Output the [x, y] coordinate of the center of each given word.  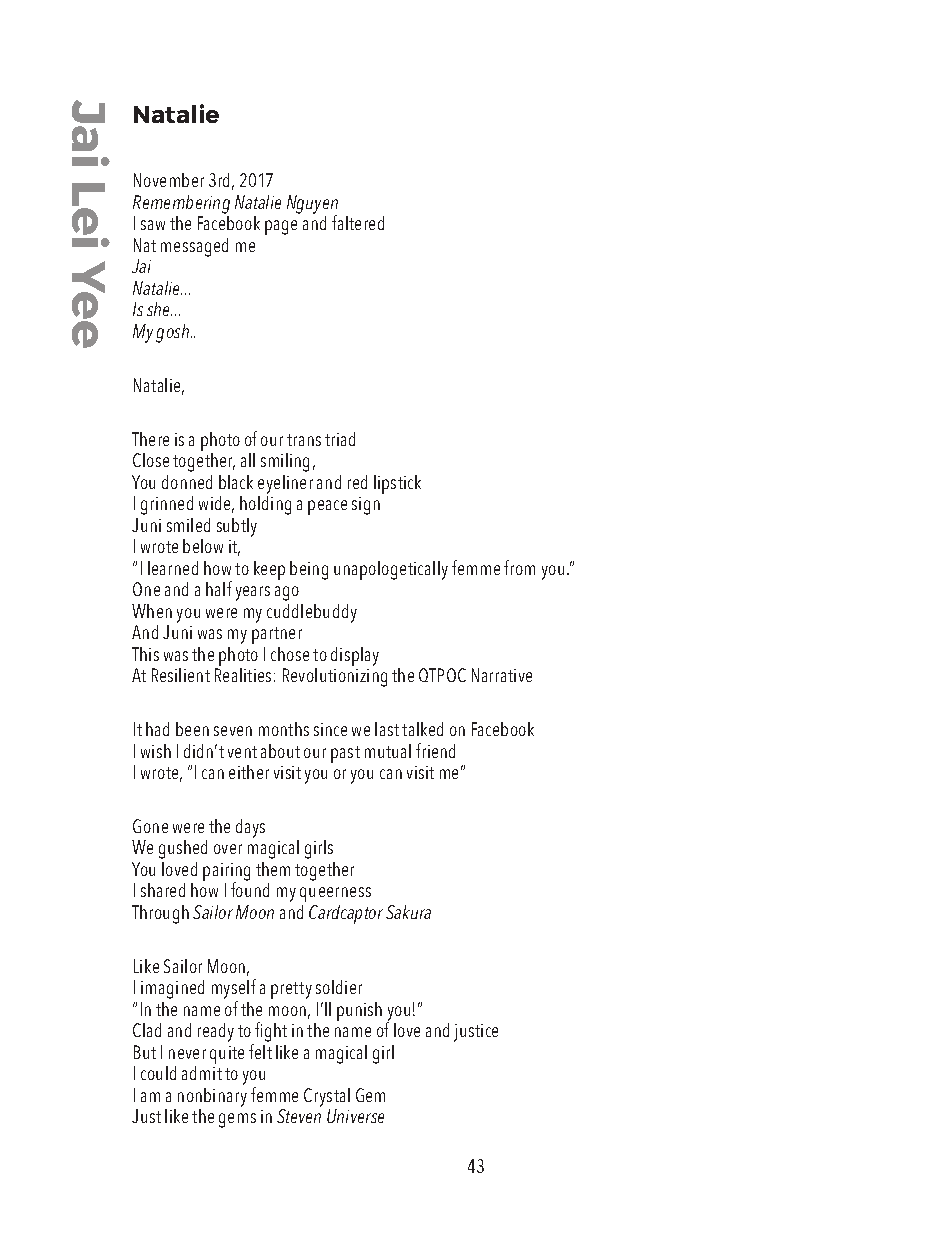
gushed [183, 849]
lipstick [397, 484]
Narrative [502, 675]
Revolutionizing [335, 677]
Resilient [181, 675]
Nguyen [312, 205]
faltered [358, 222]
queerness [335, 894]
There [150, 439]
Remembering [181, 204]
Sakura [408, 912]
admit [202, 1073]
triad [340, 439]
